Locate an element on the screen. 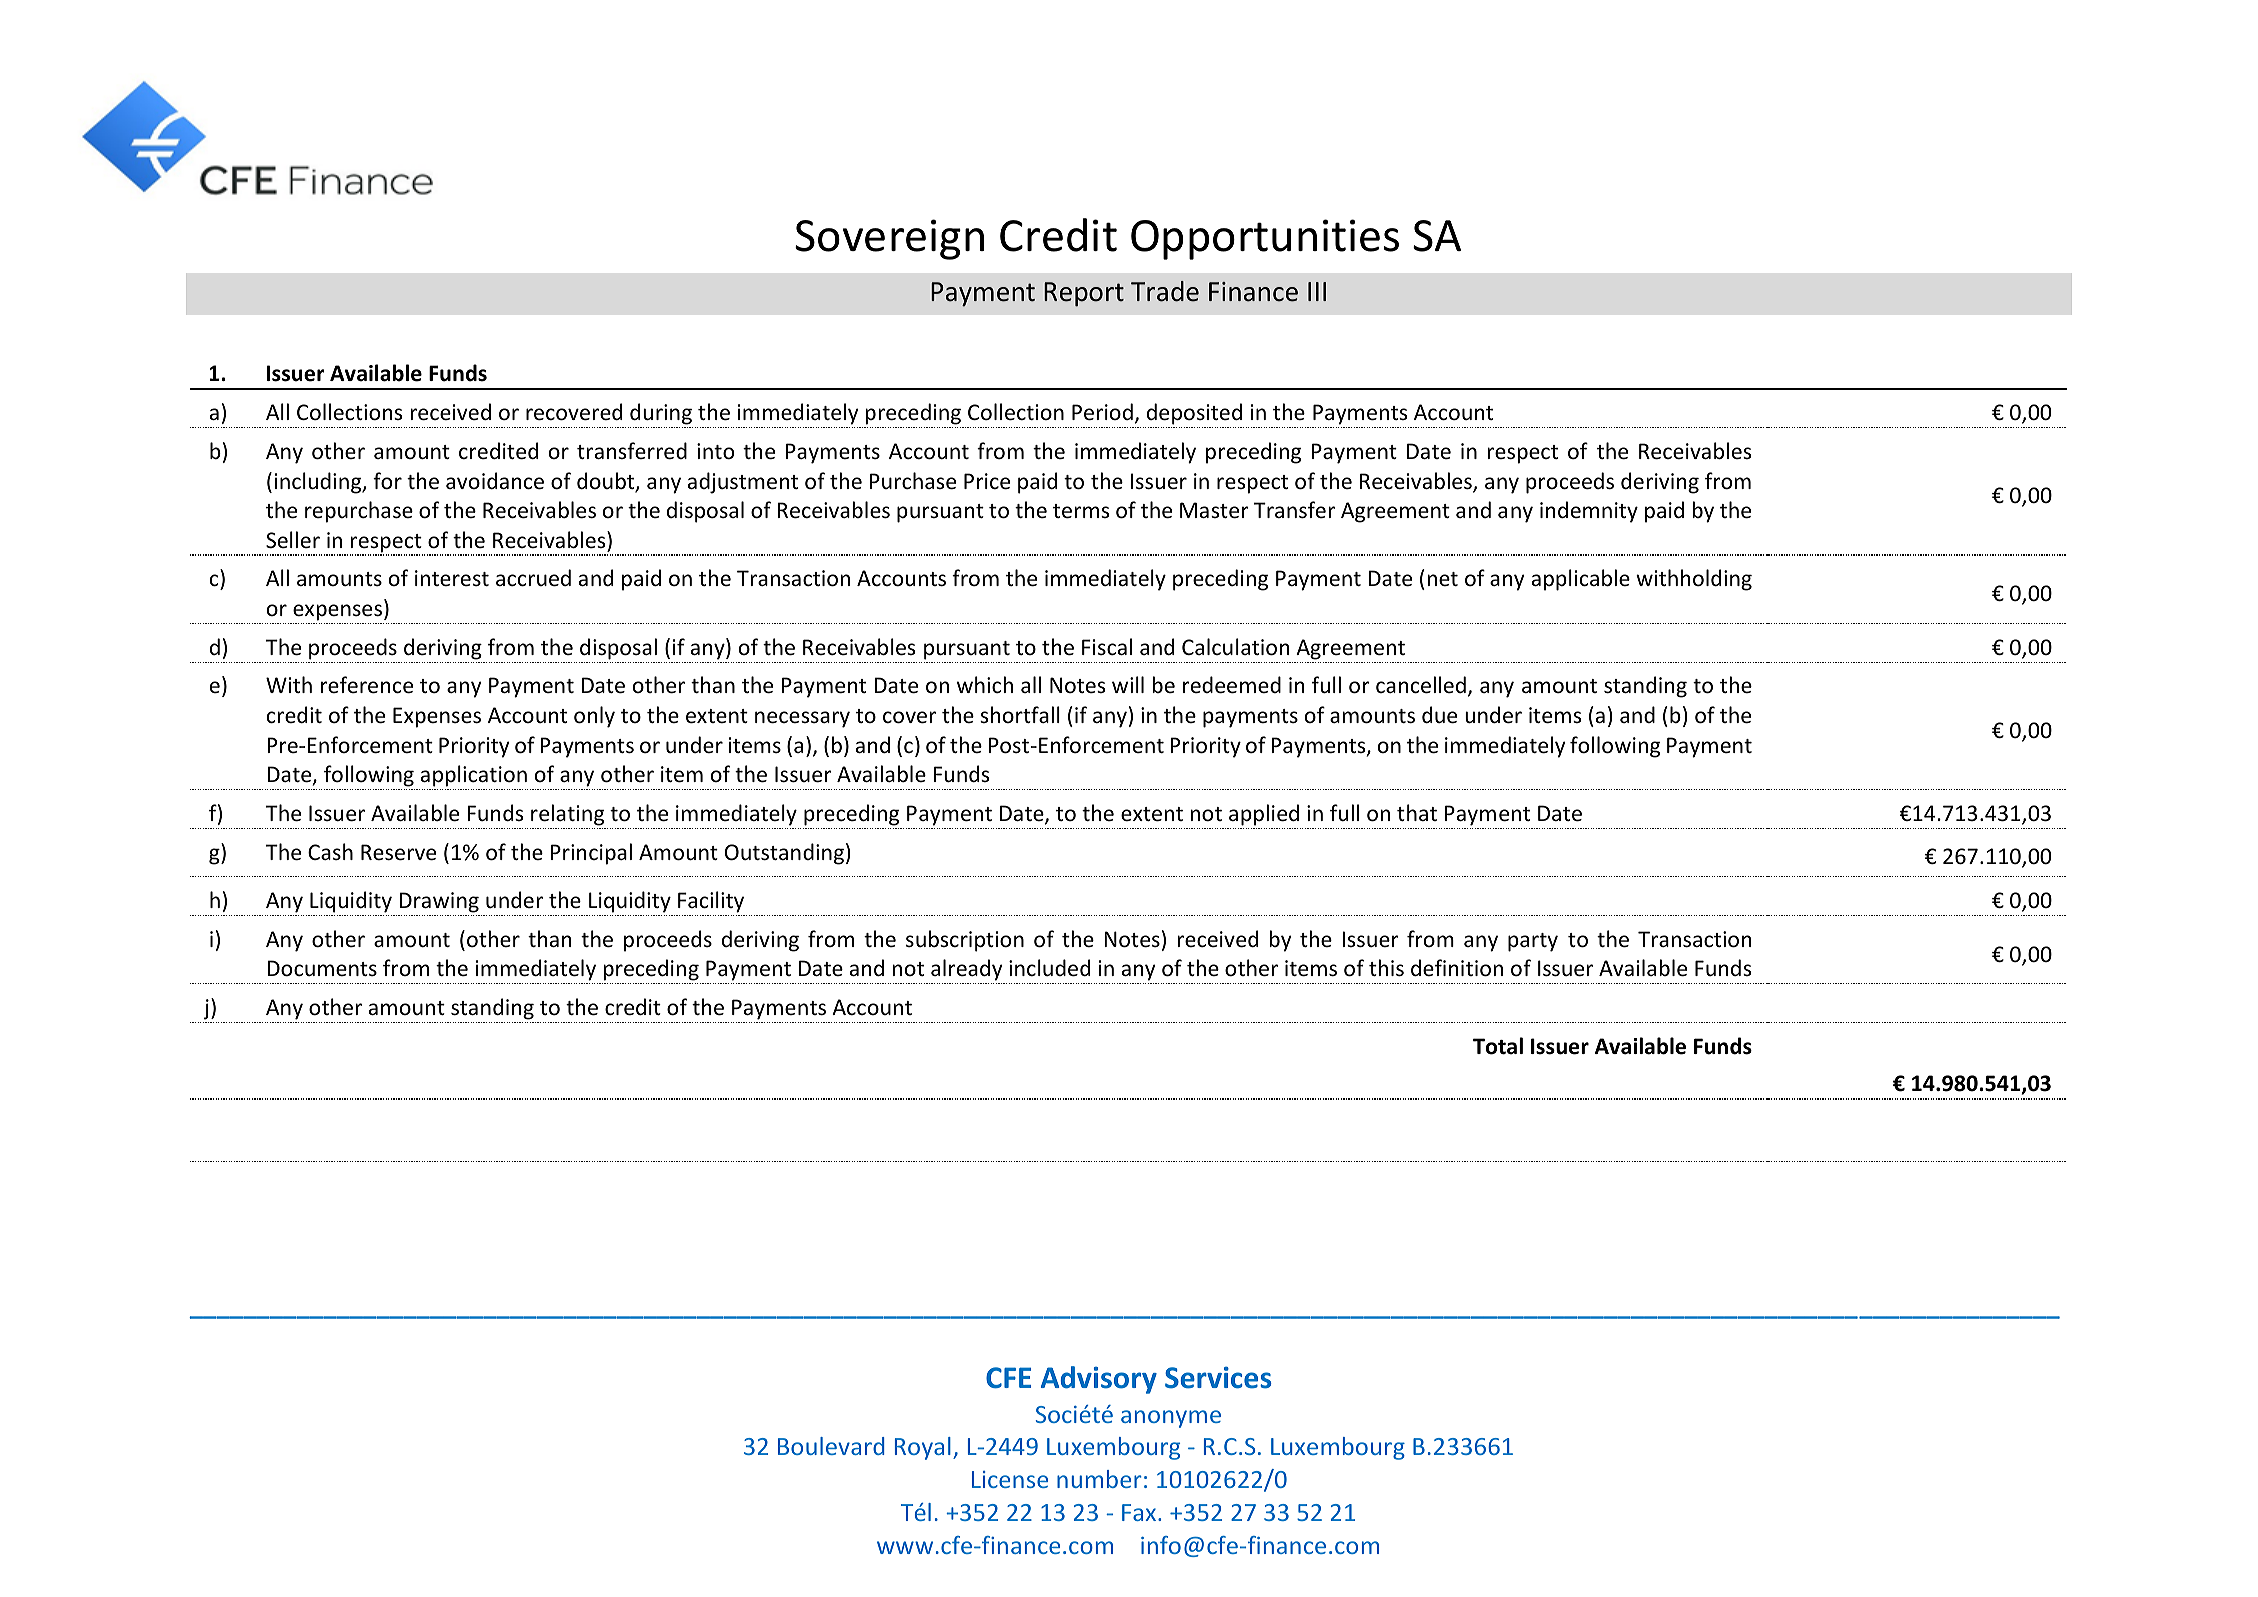  III is located at coordinates (1317, 291).
